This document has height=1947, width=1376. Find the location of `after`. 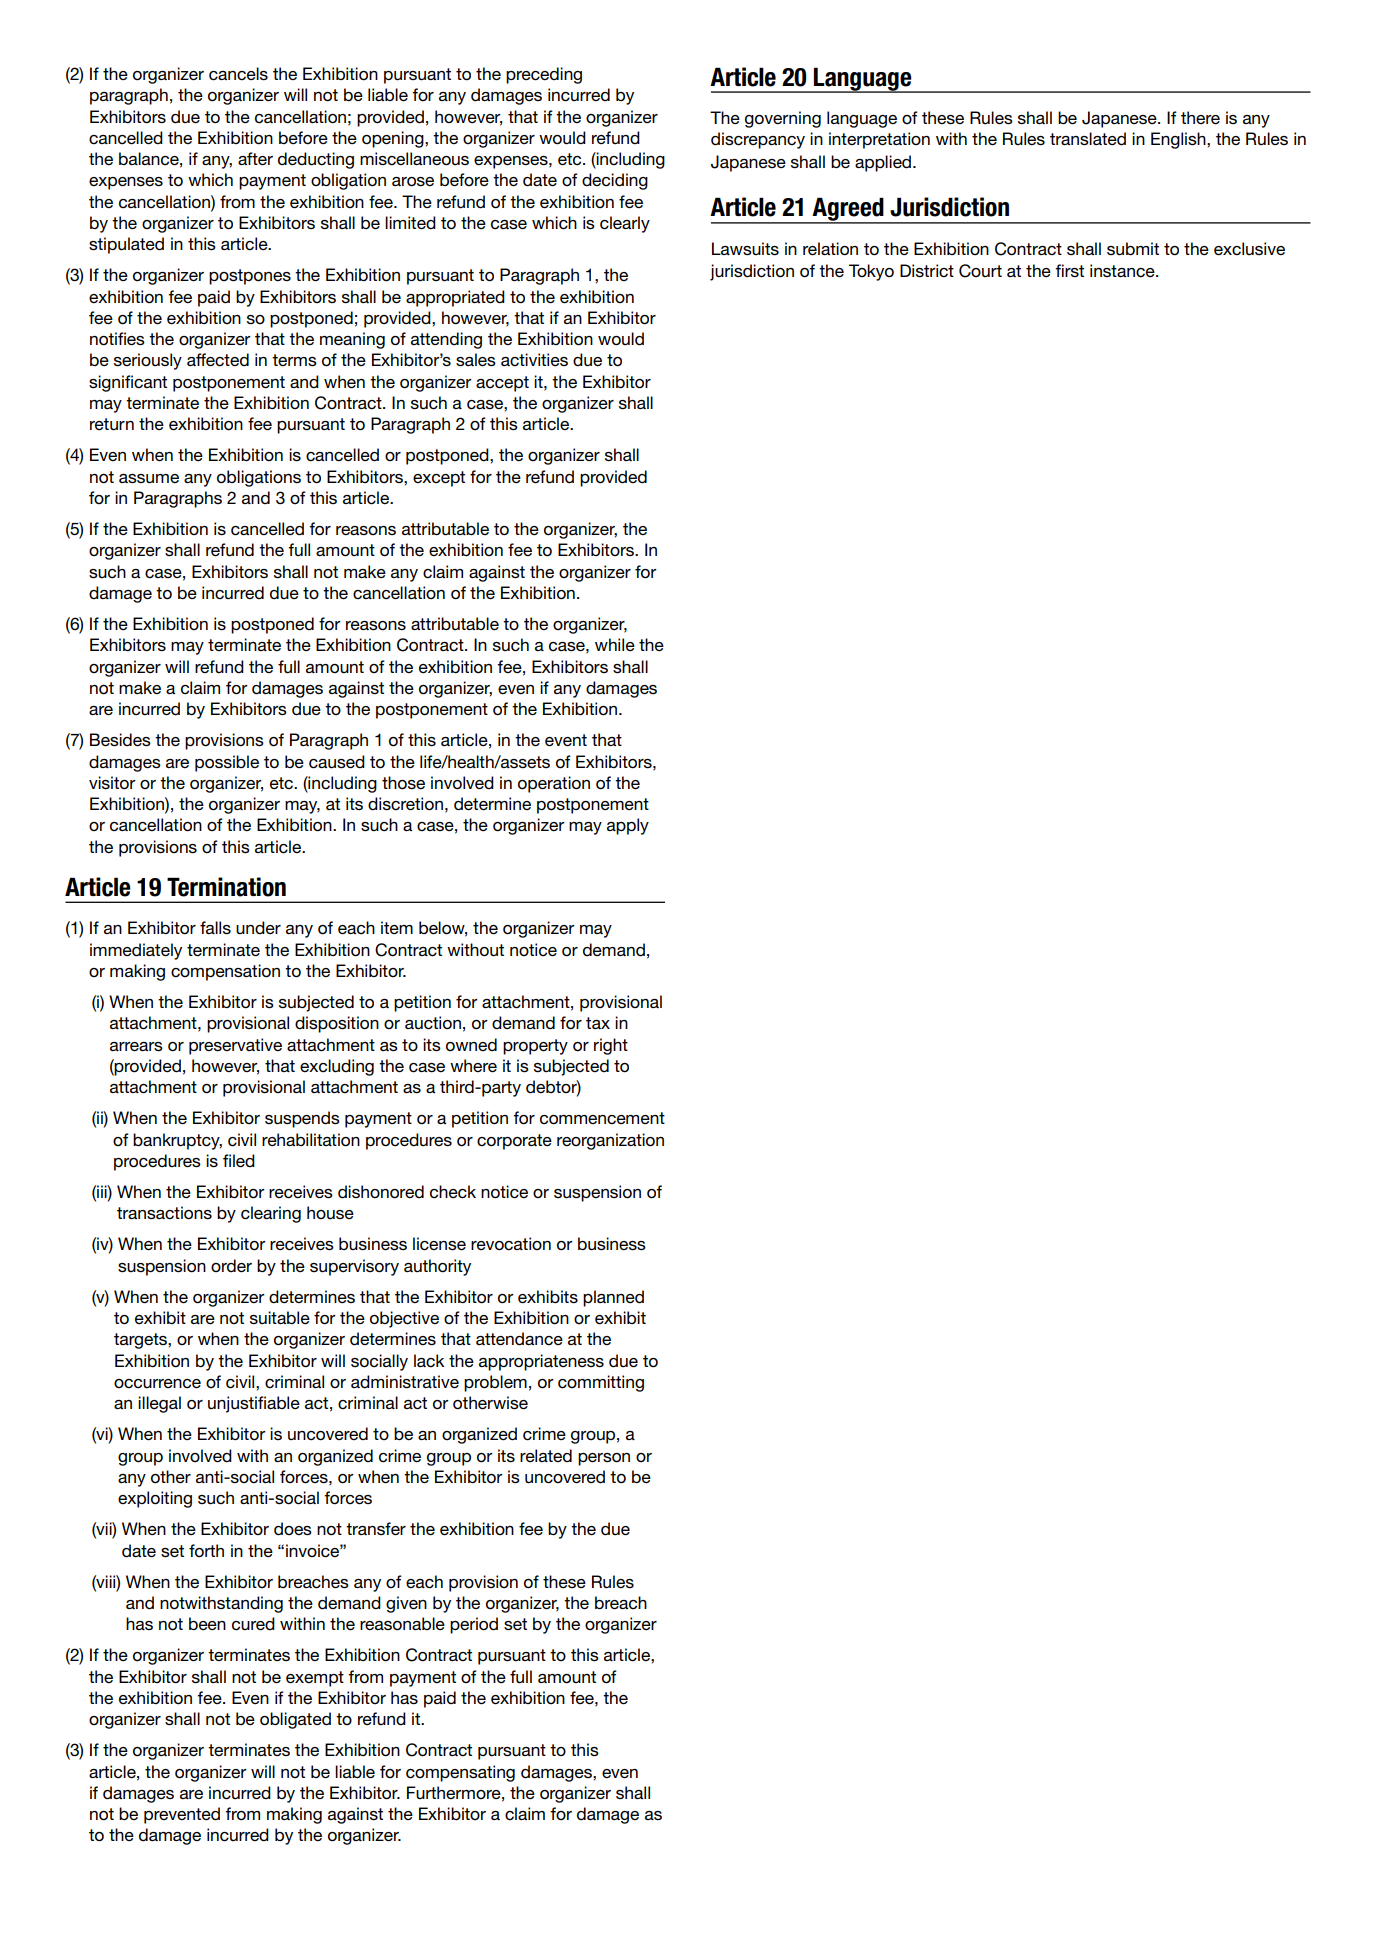

after is located at coordinates (255, 159).
